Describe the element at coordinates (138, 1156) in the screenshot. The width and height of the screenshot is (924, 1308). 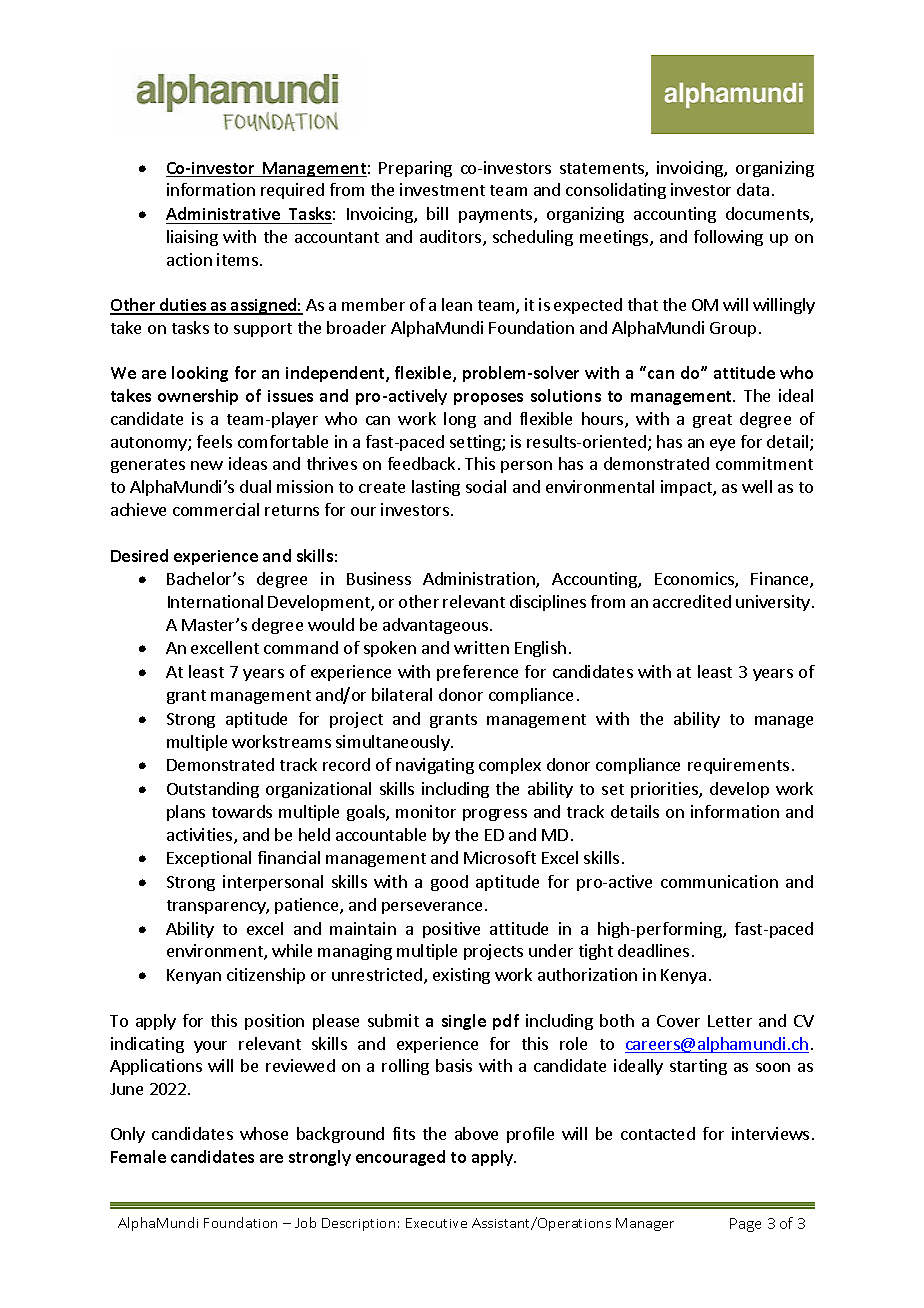
I see `Female` at that location.
